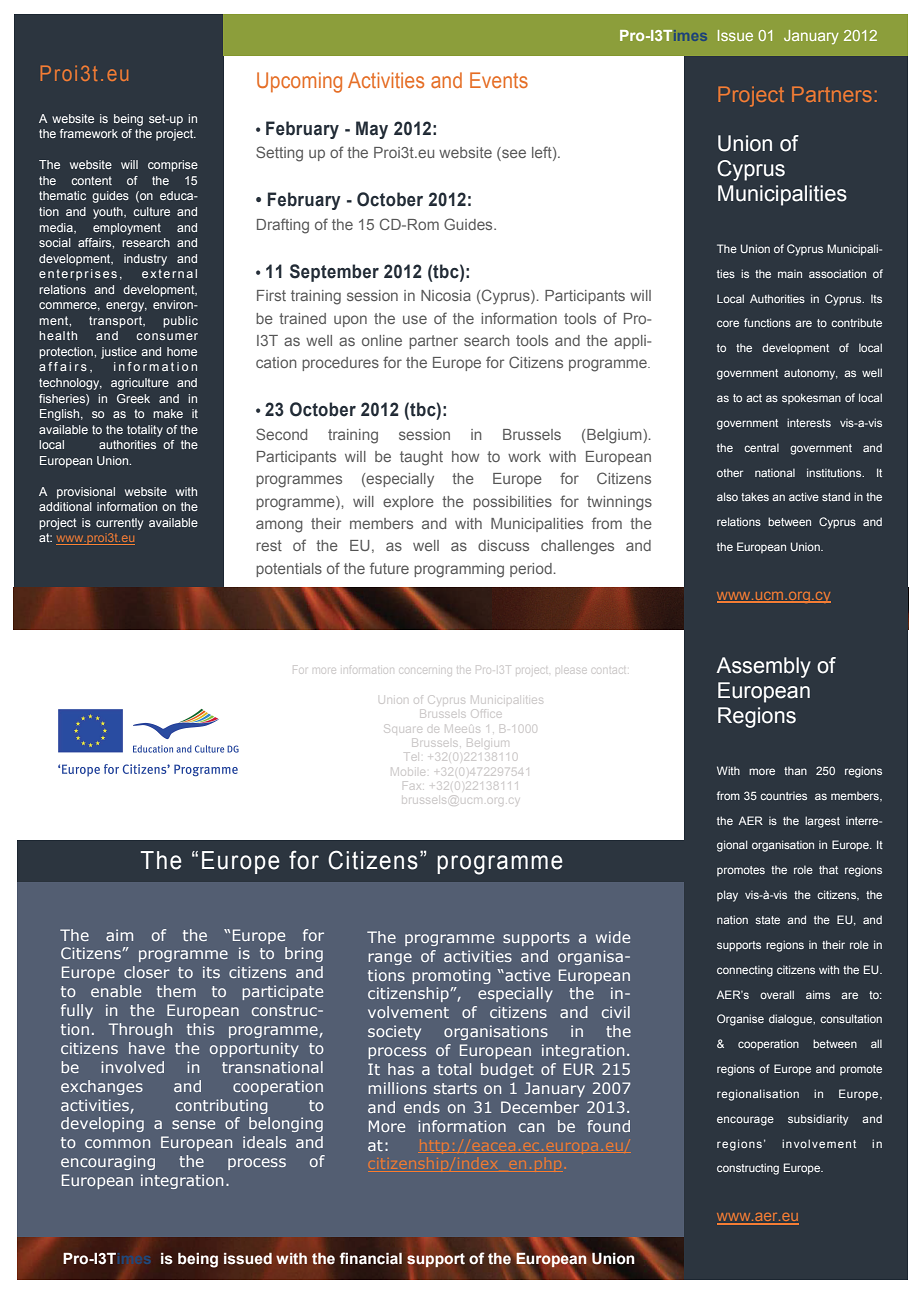  Describe the element at coordinates (767, 920) in the document. I see `state` at that location.
